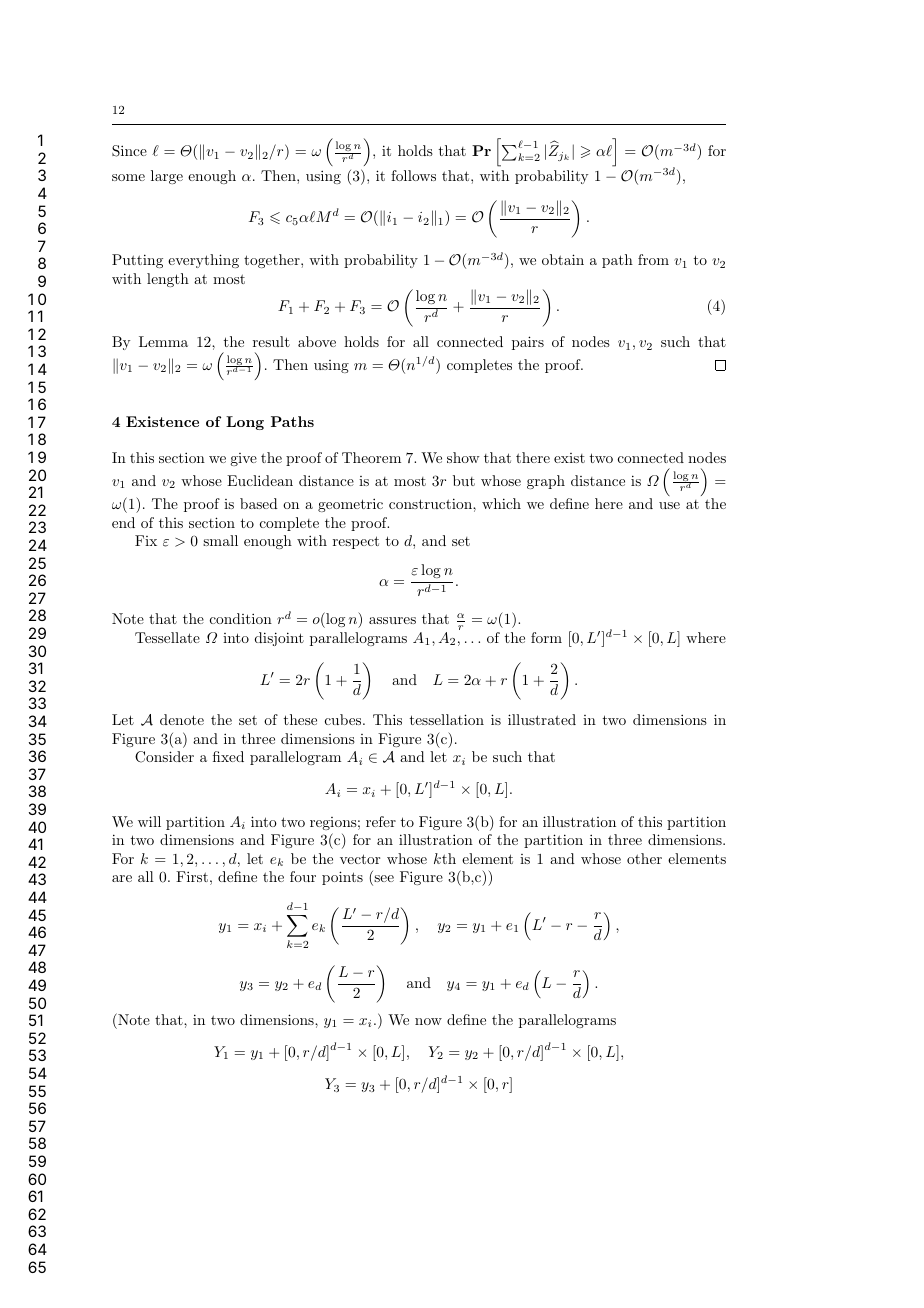 The width and height of the page is (924, 1308). Describe the element at coordinates (542, 719) in the page. I see `illustrated` at that location.
